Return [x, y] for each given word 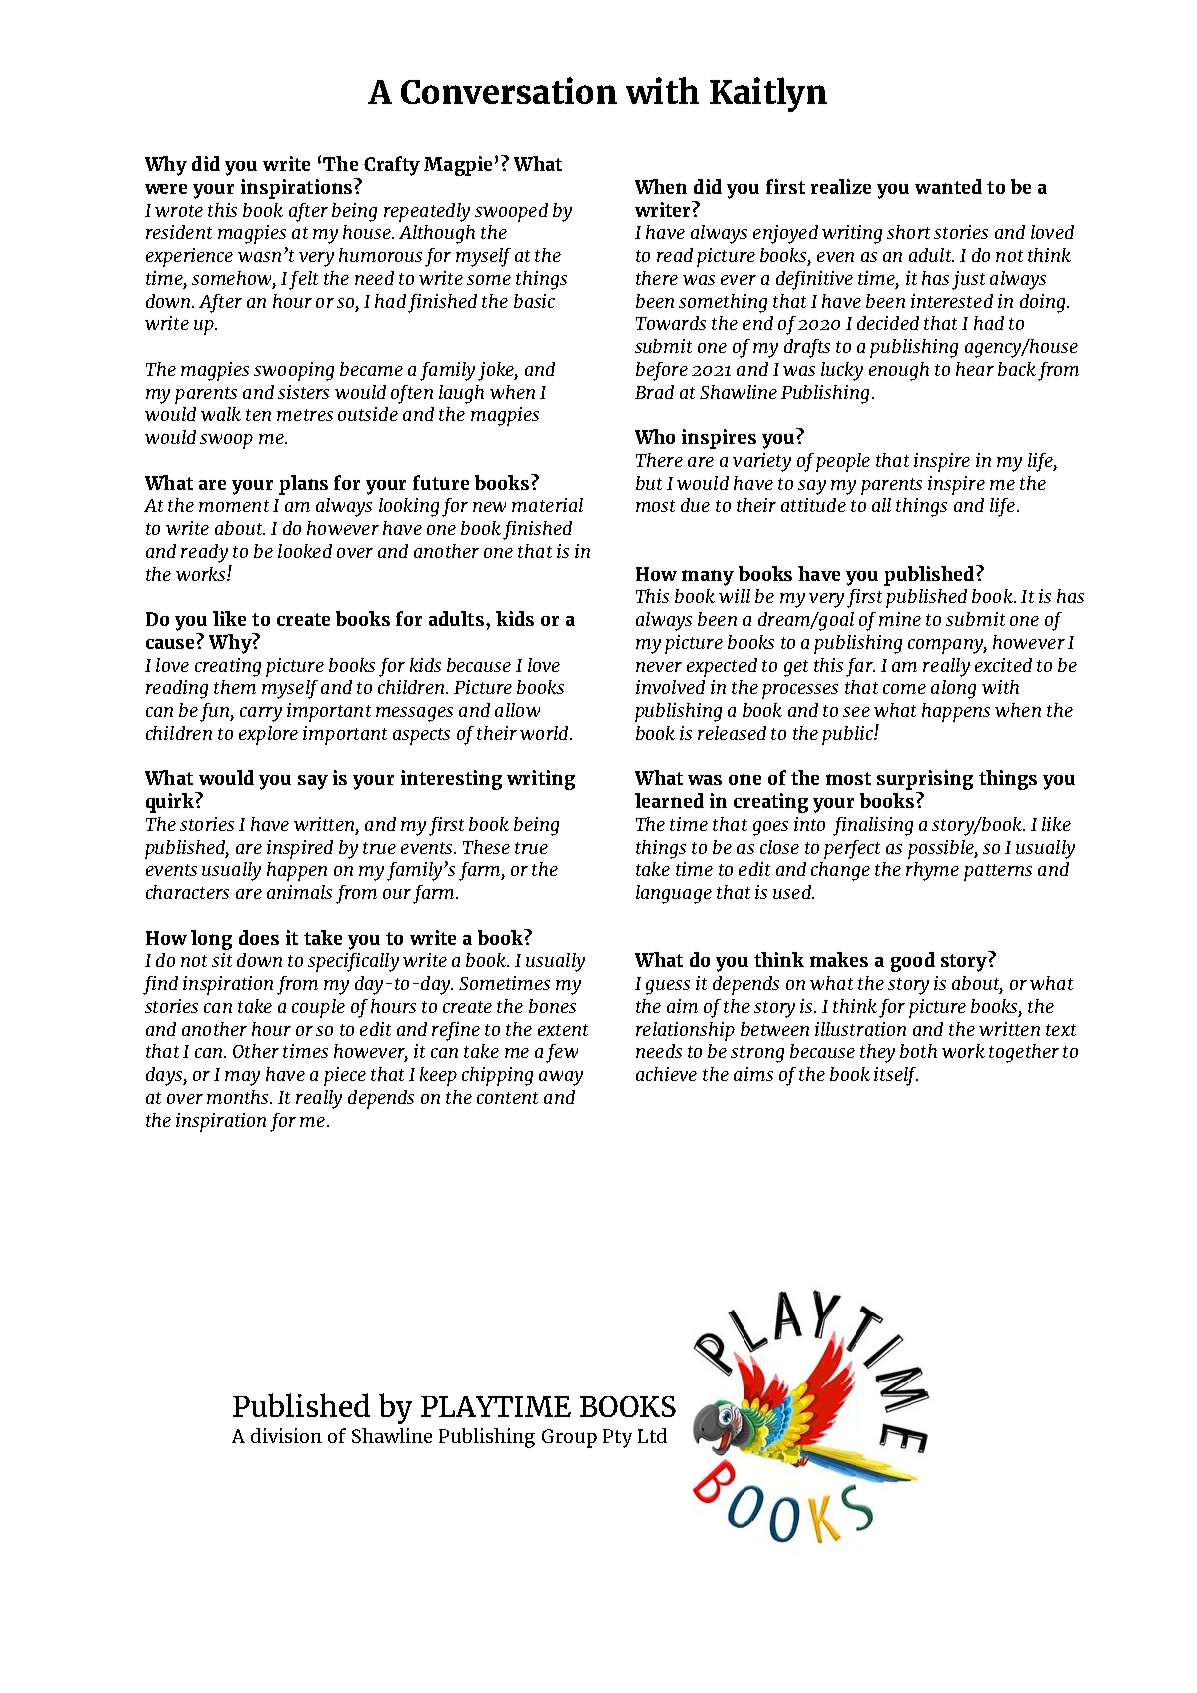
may [242, 1078]
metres [305, 415]
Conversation [509, 90]
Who [655, 436]
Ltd [652, 1435]
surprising [925, 781]
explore [268, 735]
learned [669, 800]
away [561, 1078]
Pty [617, 1438]
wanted [948, 186]
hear [975, 369]
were [166, 189]
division [286, 1435]
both [918, 1051]
